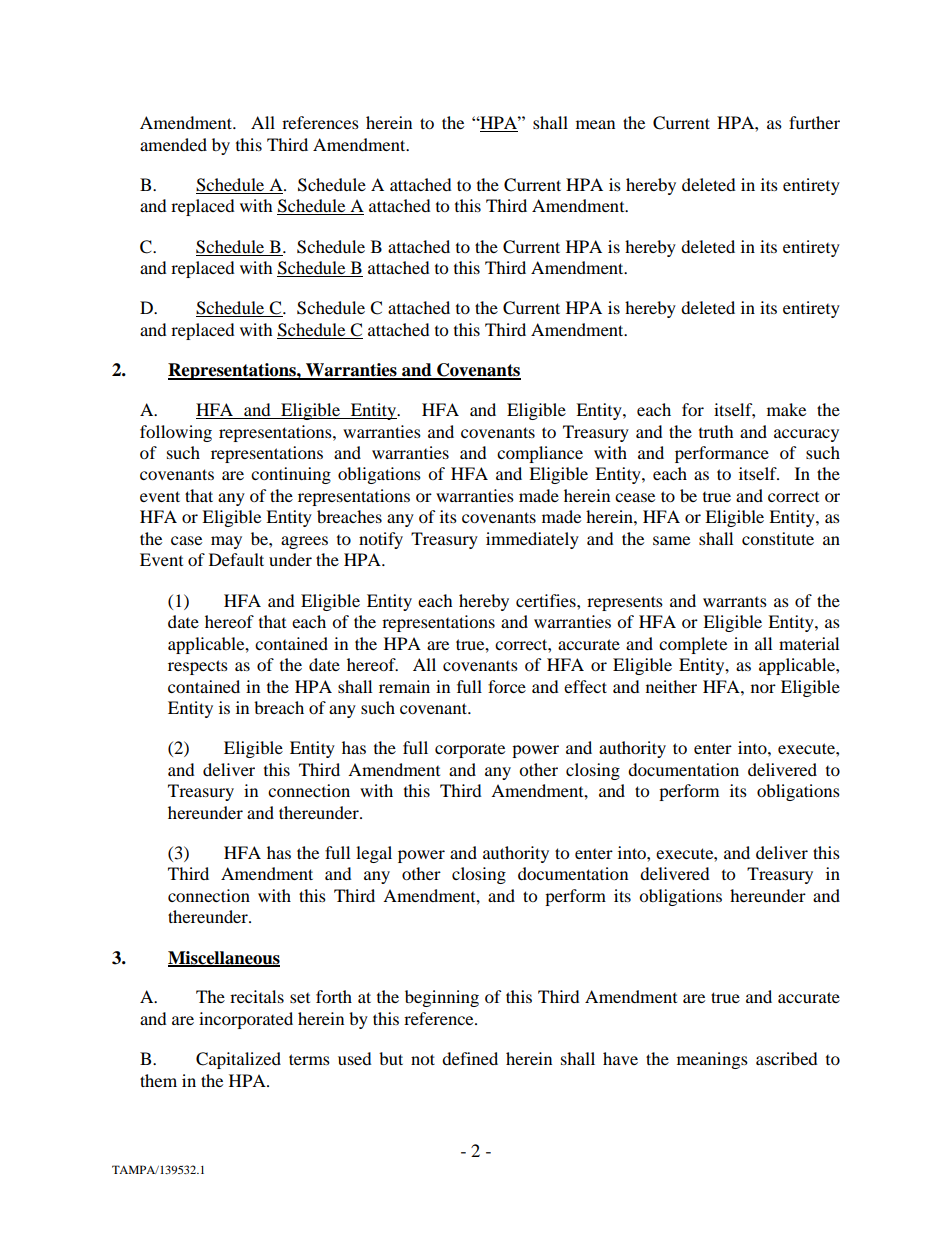 The width and height of the screenshot is (952, 1233). What do you see at coordinates (716, 431) in the screenshot?
I see `truth` at bounding box center [716, 431].
